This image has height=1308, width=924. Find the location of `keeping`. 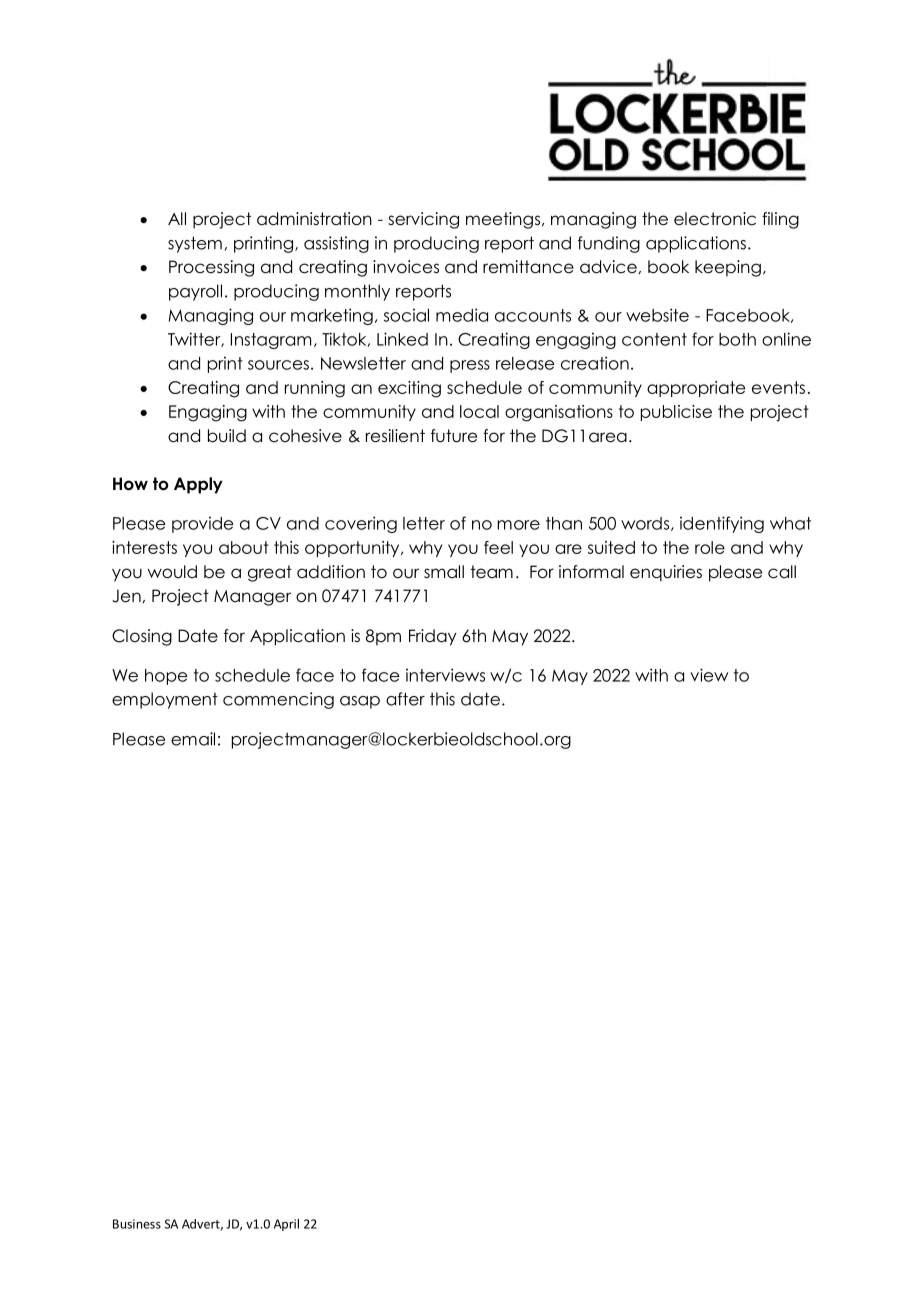

keeping is located at coordinates (728, 268).
